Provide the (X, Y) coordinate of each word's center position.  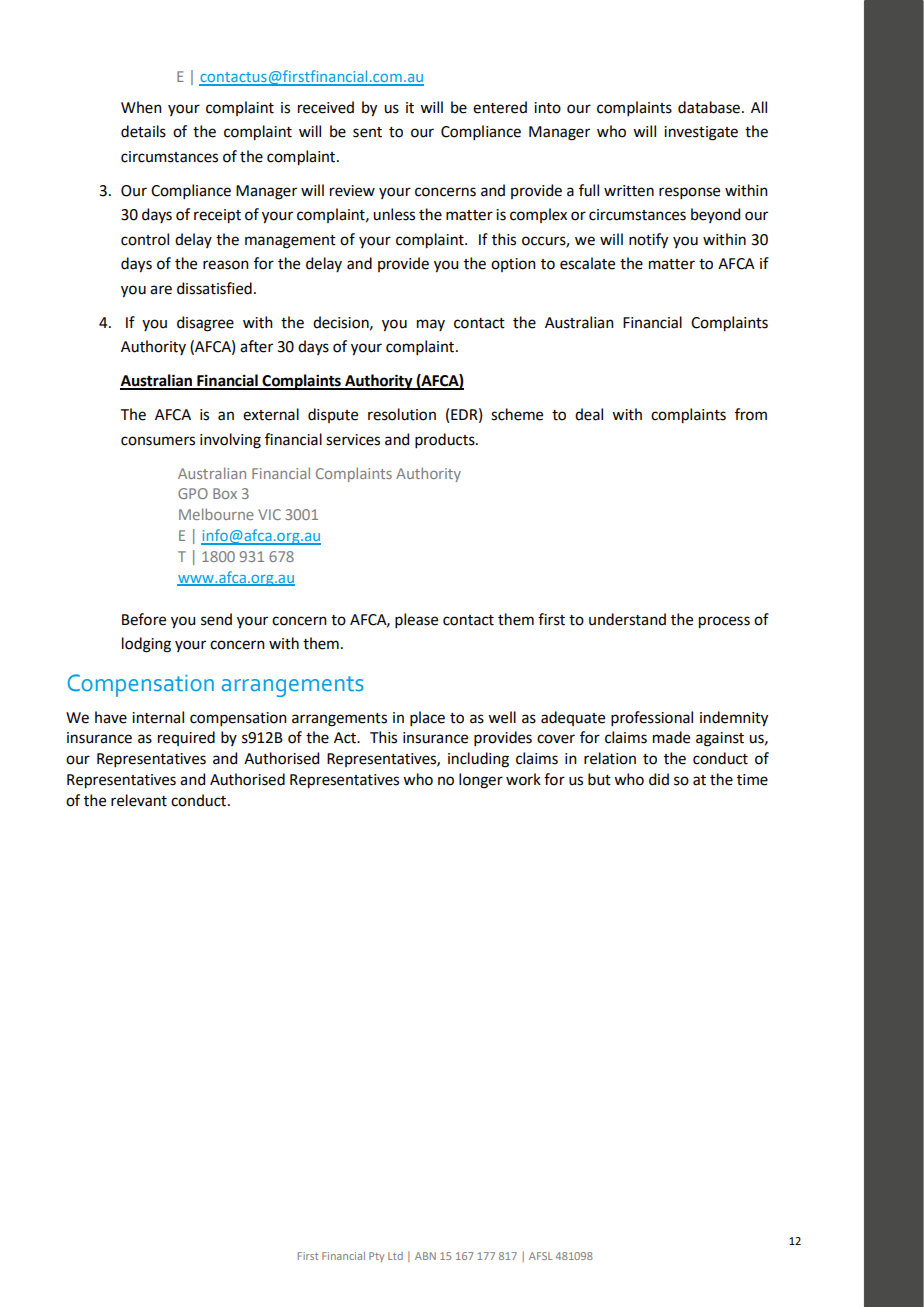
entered (500, 107)
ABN (425, 1256)
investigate (701, 133)
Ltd (395, 1256)
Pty (376, 1257)
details (143, 131)
